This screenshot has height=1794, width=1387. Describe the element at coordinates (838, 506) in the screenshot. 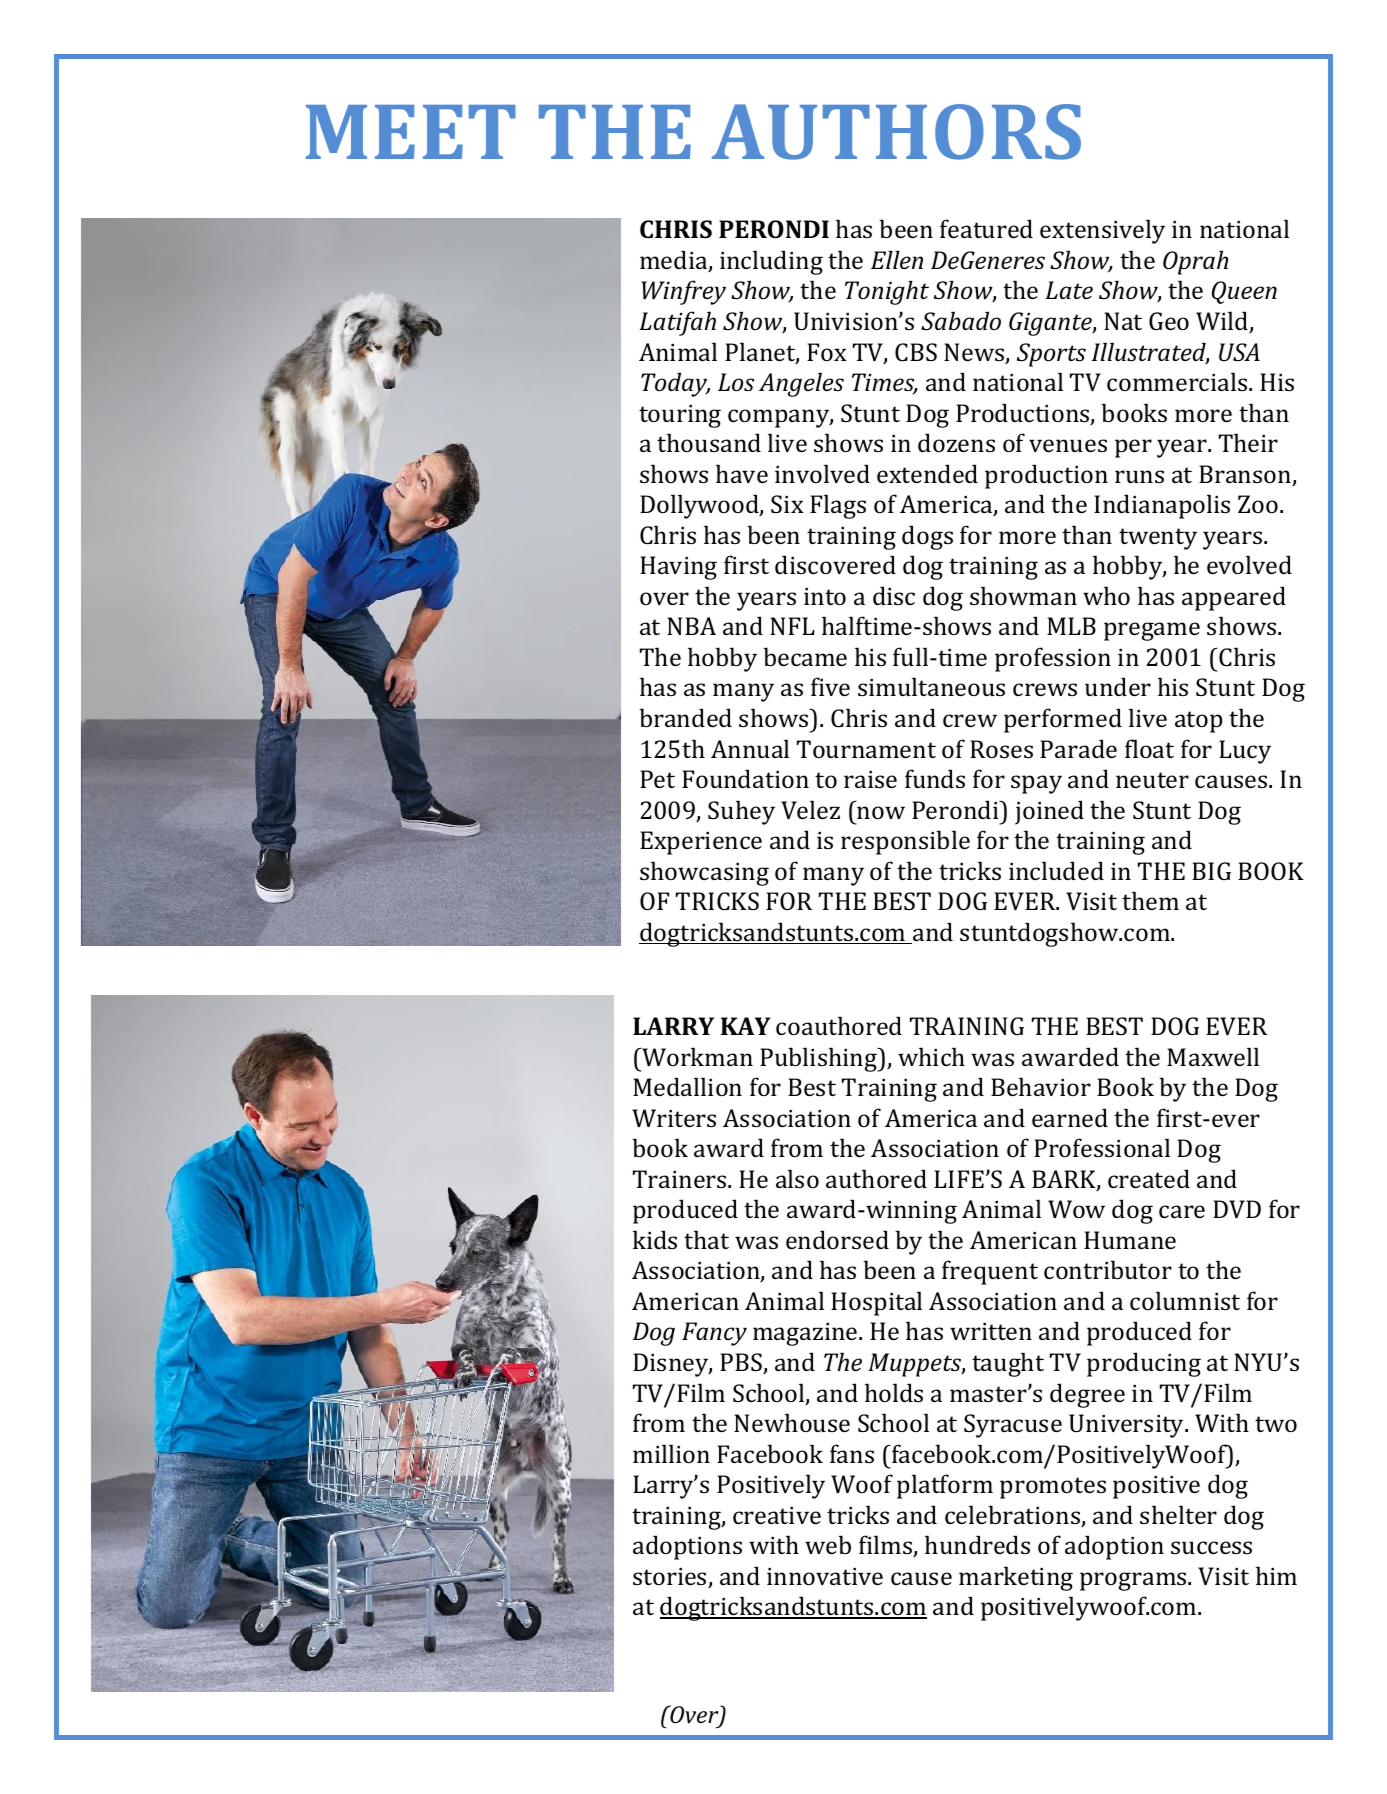

I see `Flags` at that location.
